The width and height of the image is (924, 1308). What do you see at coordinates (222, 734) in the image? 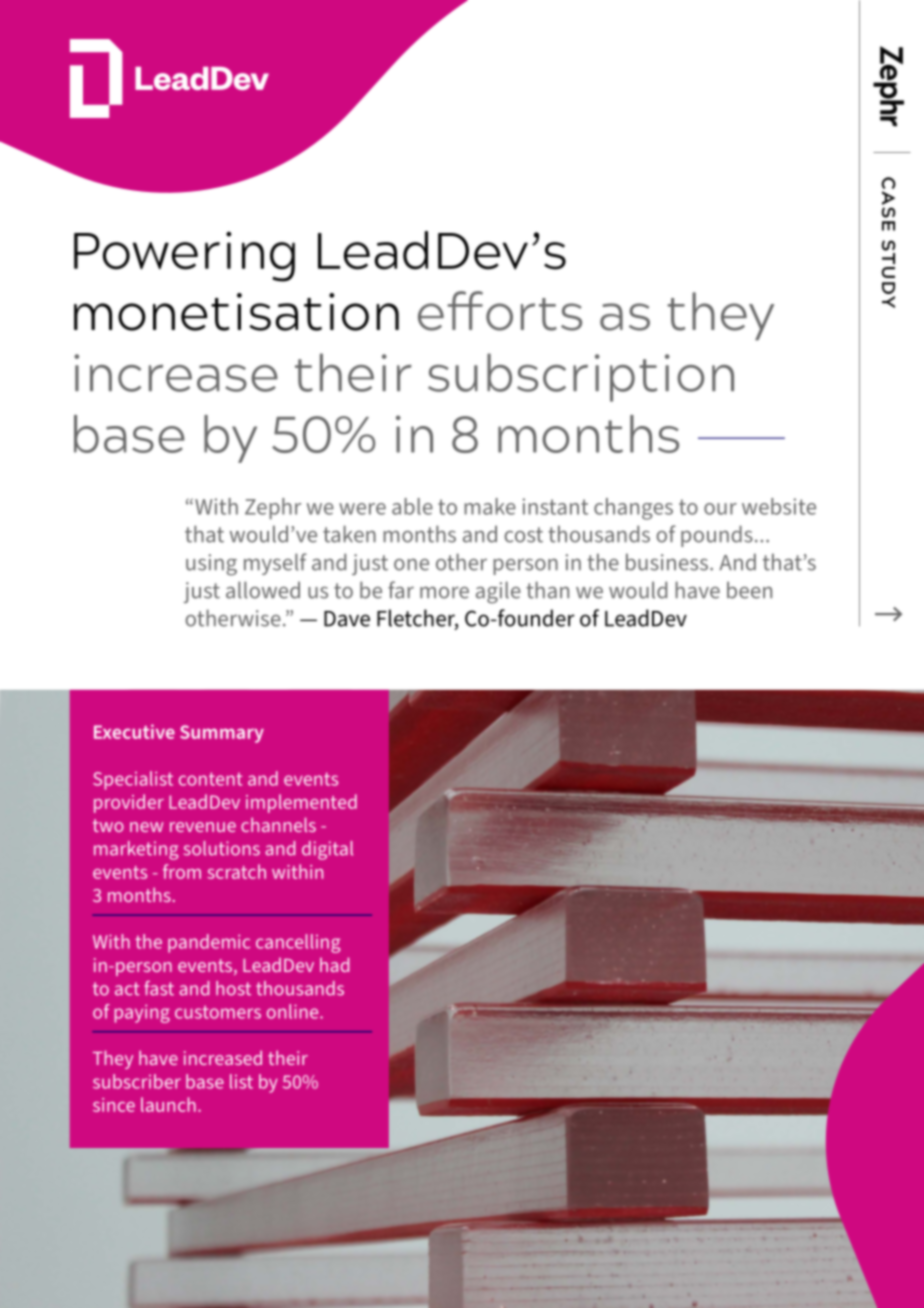
I see `Summary` at bounding box center [222, 734].
